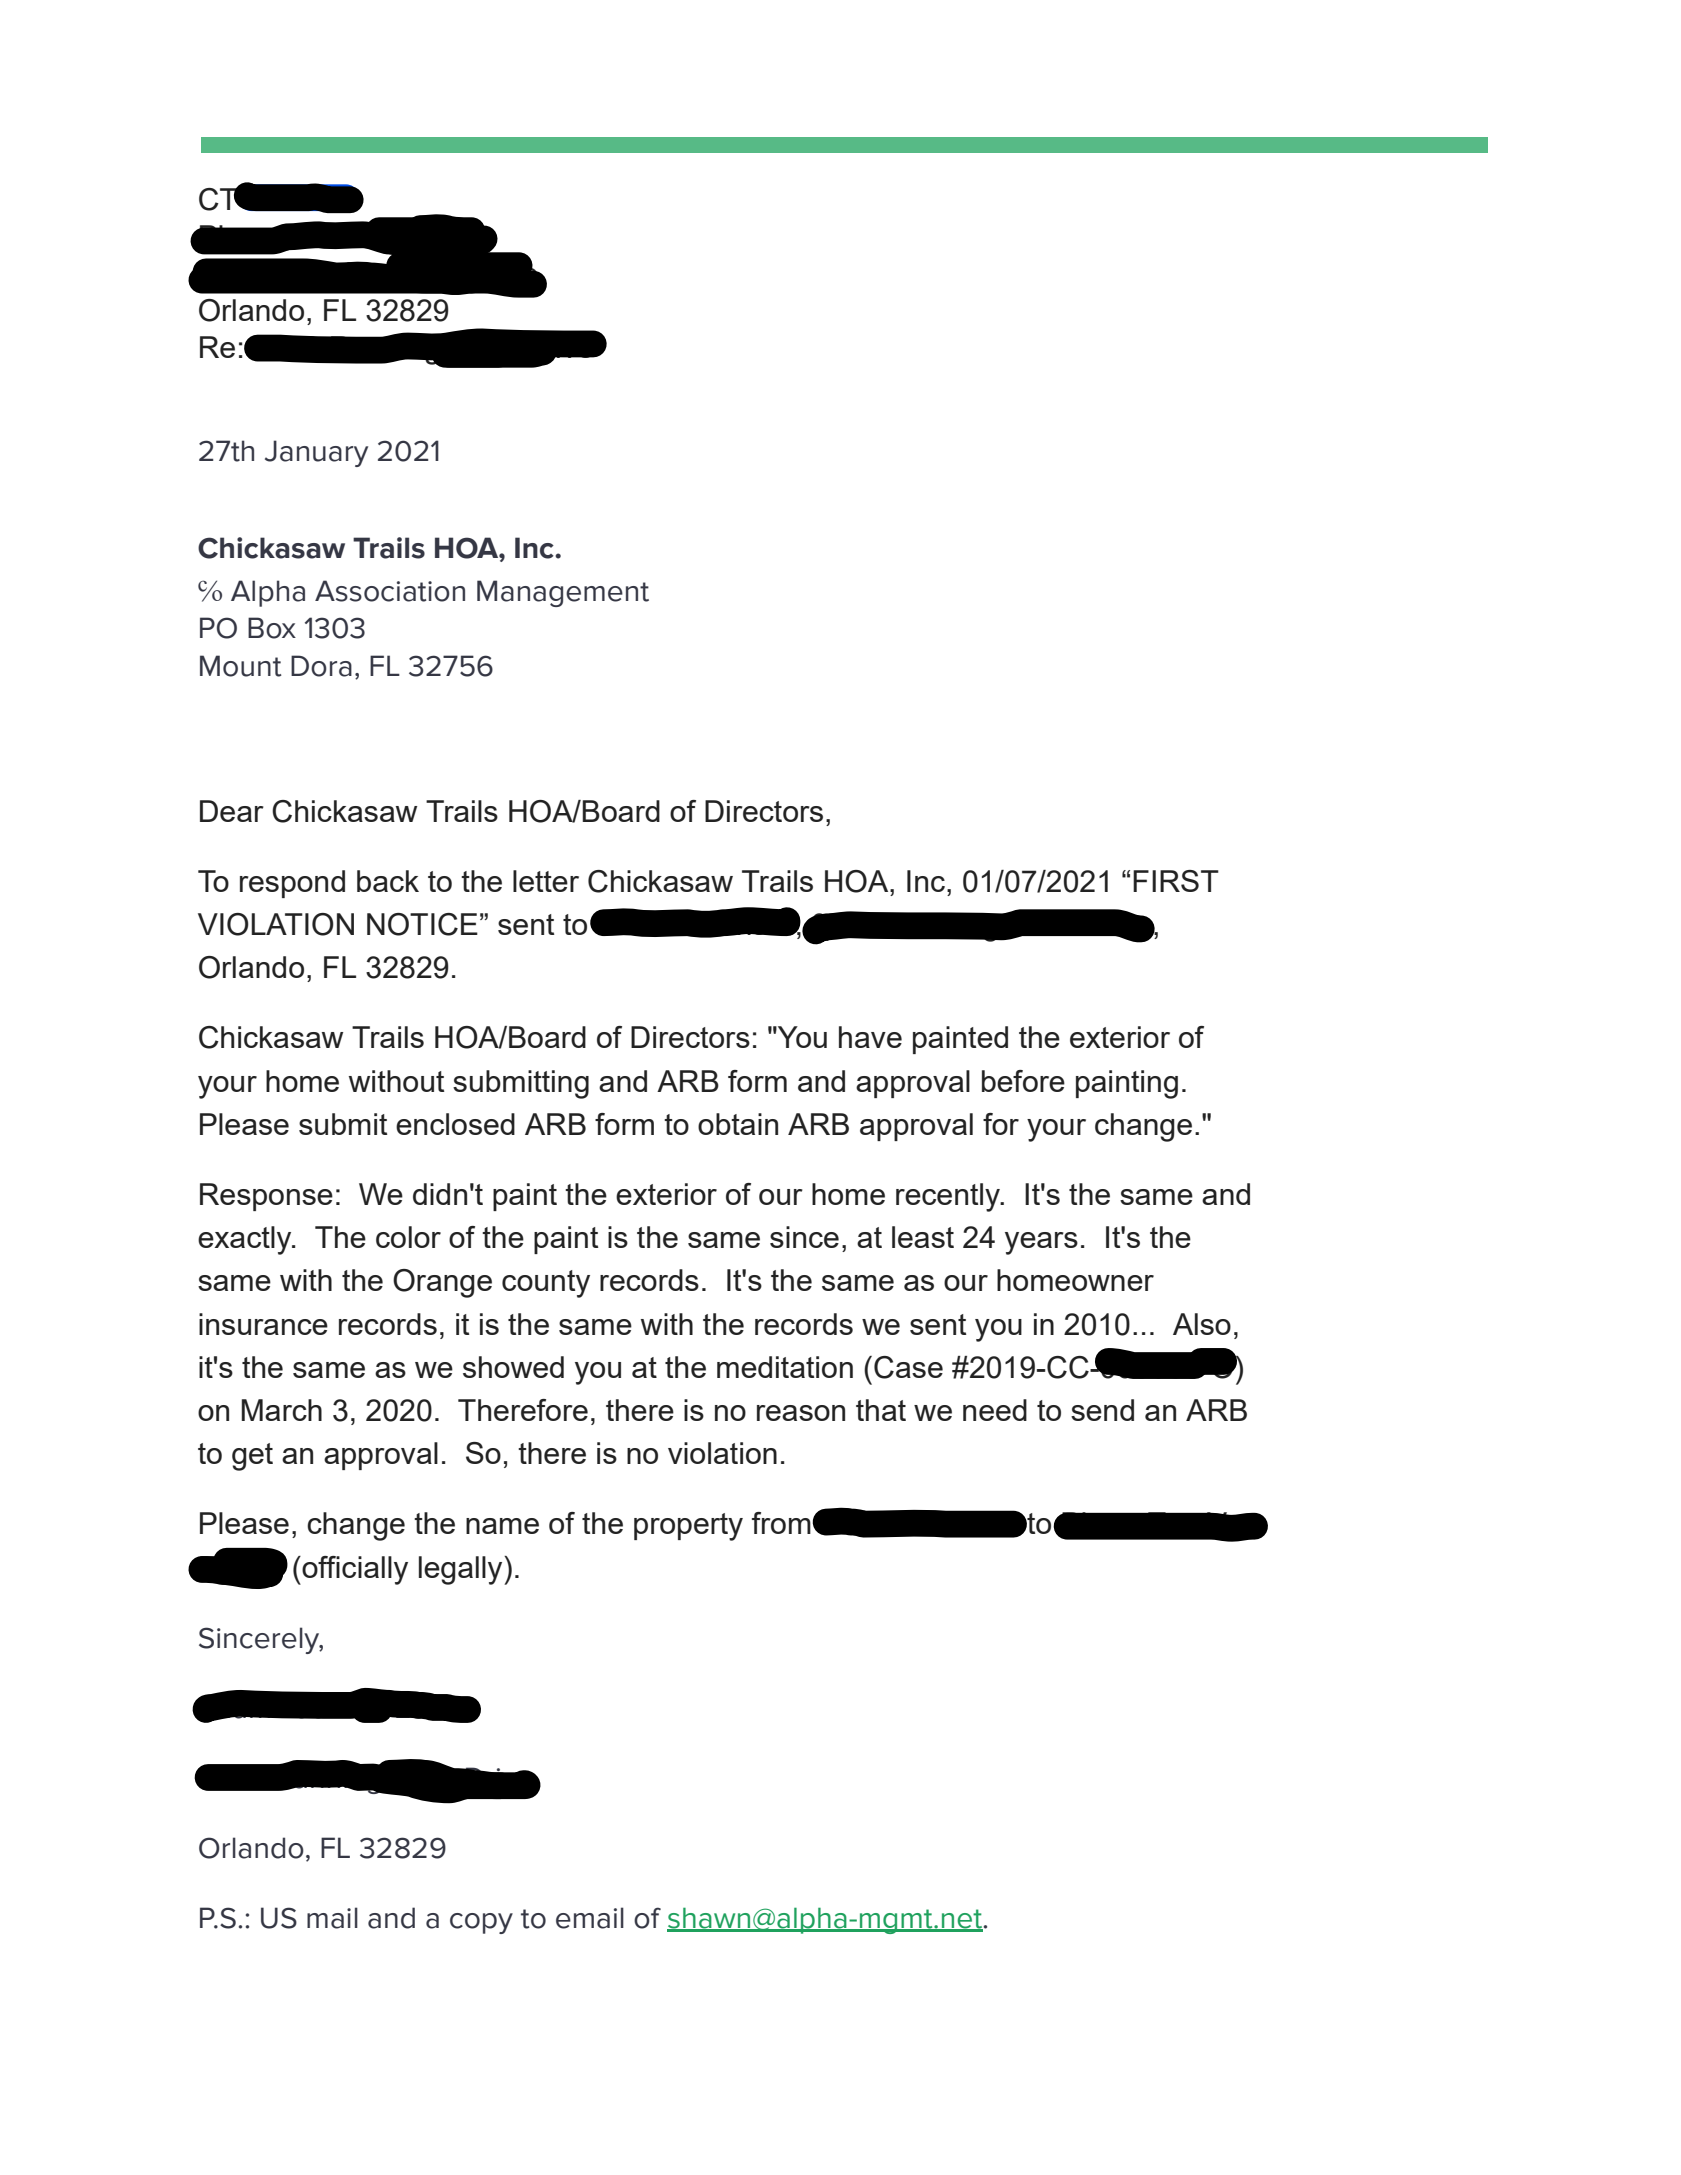 This screenshot has width=1681, height=2175. What do you see at coordinates (481, 1923) in the screenshot?
I see `copy` at bounding box center [481, 1923].
